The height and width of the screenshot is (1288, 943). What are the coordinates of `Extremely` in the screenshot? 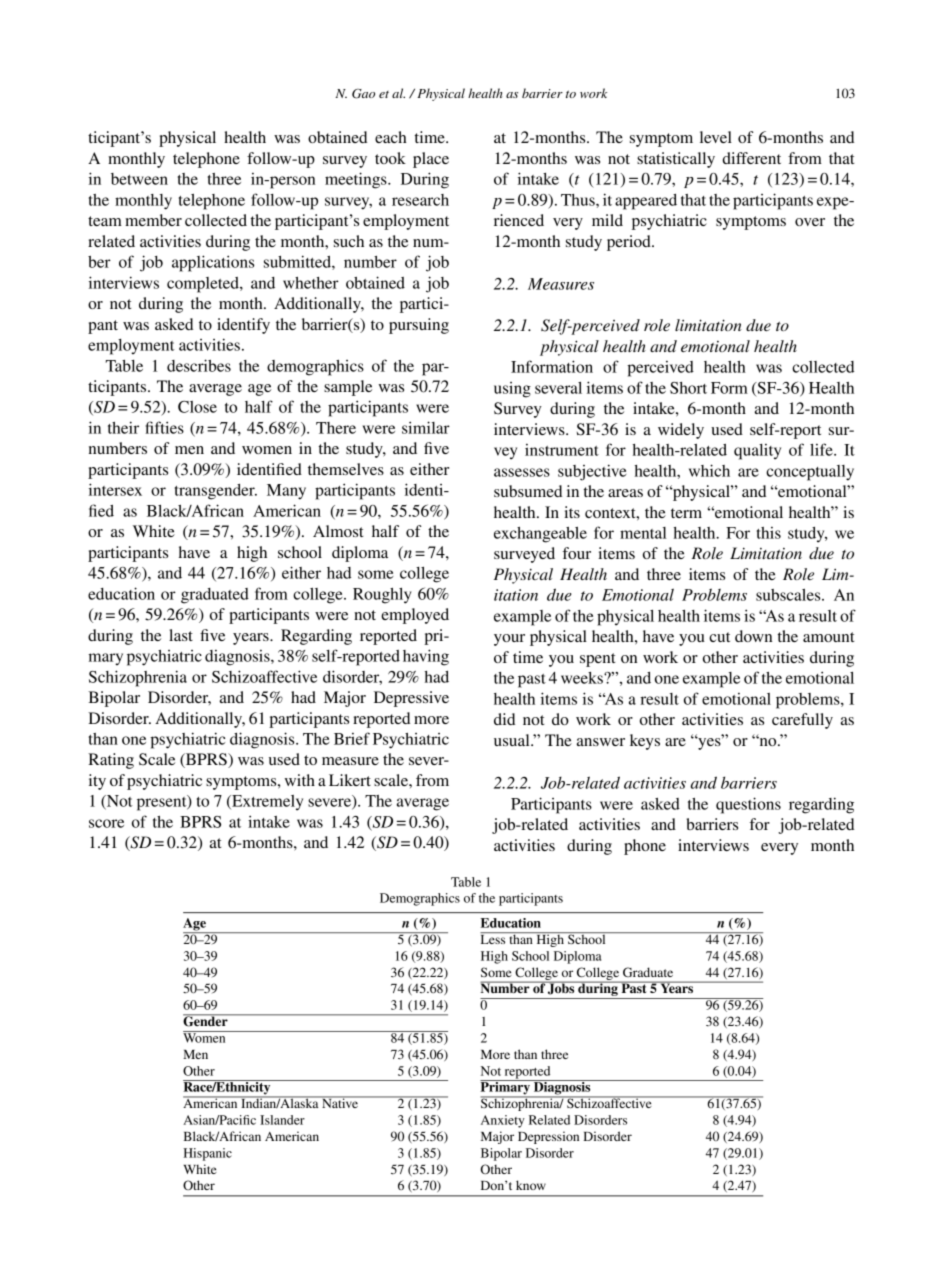 It's located at (266, 803).
